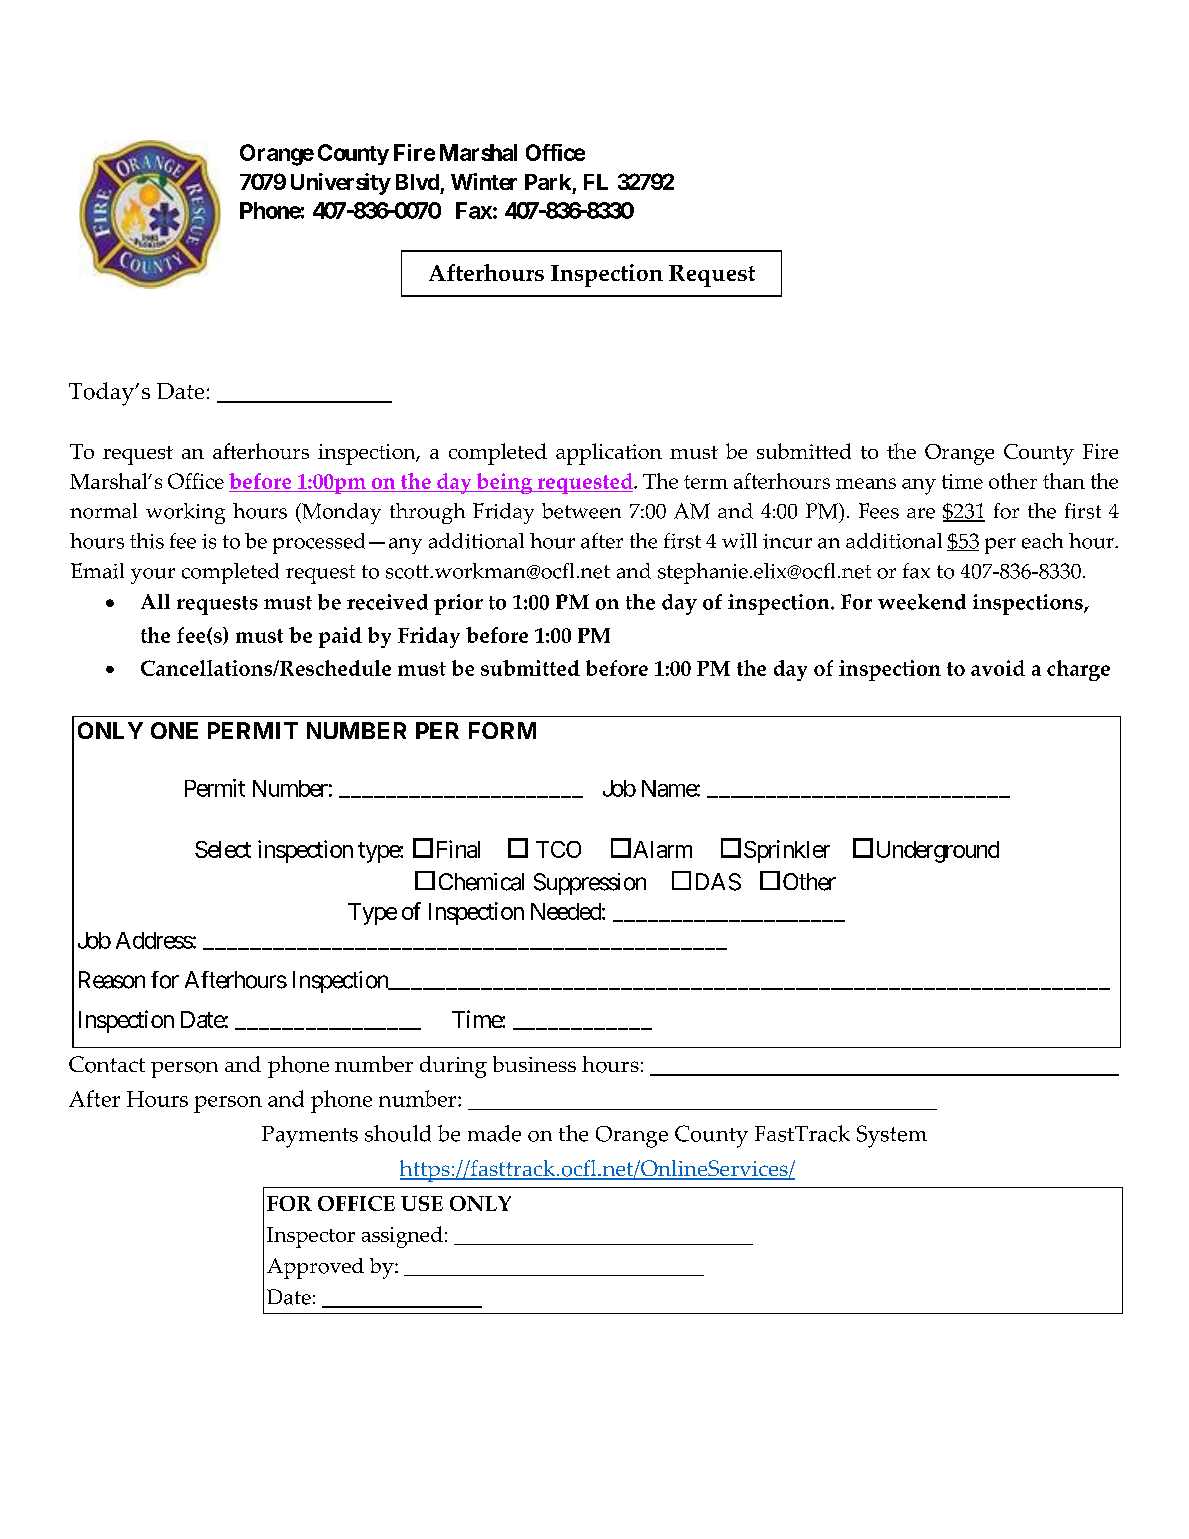 The height and width of the screenshot is (1539, 1189). Describe the element at coordinates (998, 668) in the screenshot. I see `avoid` at that location.
